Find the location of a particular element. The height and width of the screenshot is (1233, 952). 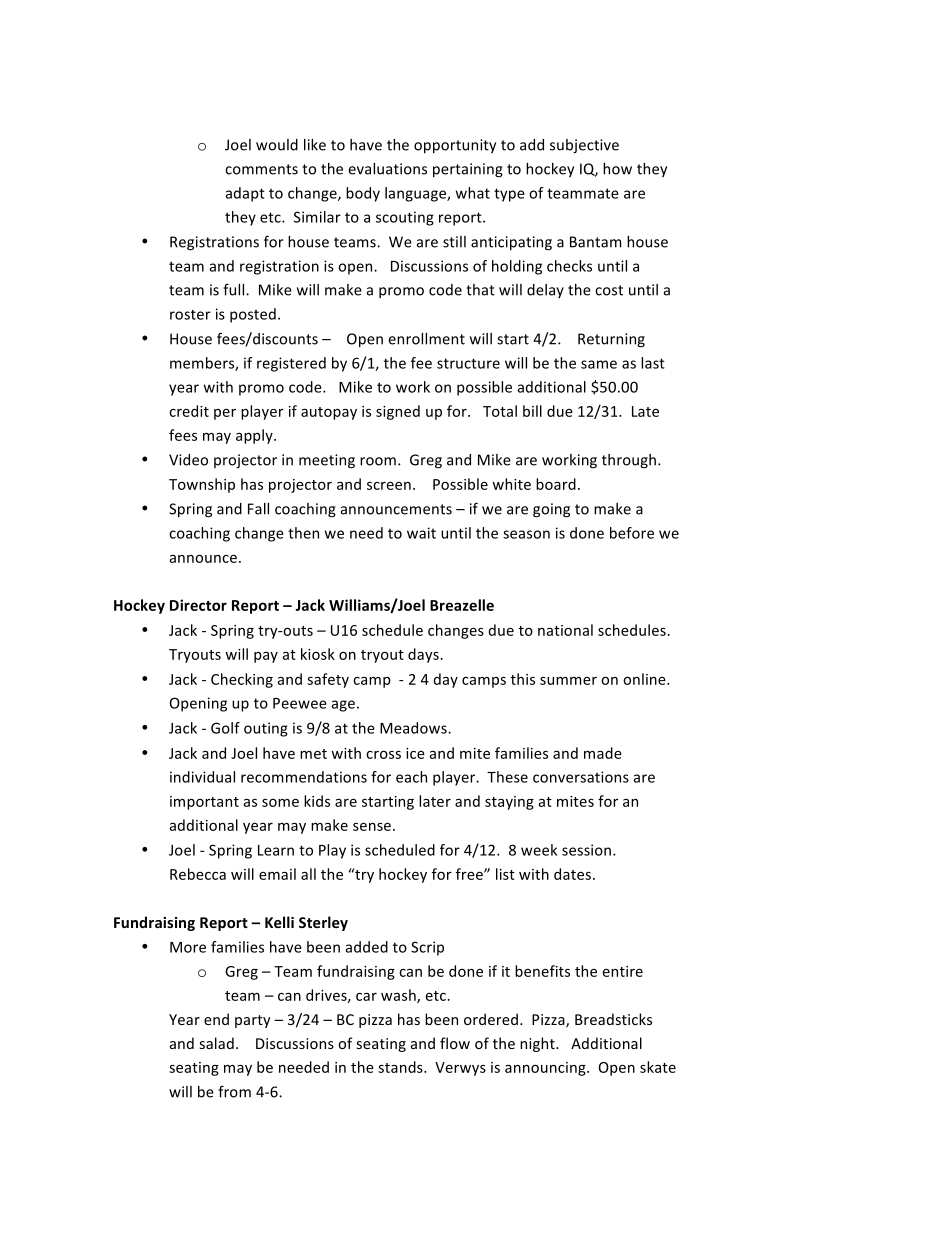

posted is located at coordinates (253, 315).
